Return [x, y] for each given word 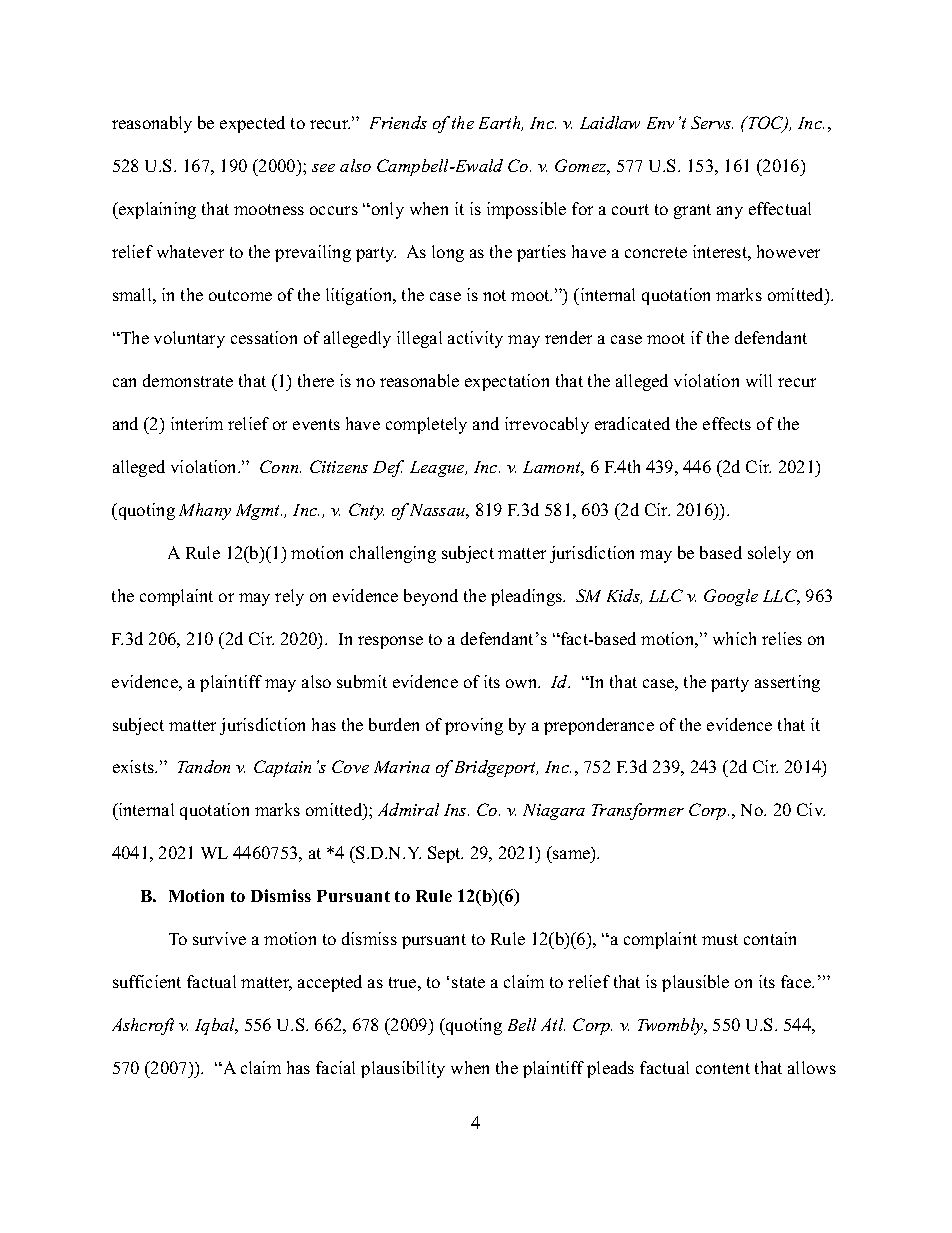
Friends [398, 122]
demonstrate [188, 380]
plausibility [403, 1069]
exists [134, 766]
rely [289, 597]
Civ [811, 809]
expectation [507, 382]
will [759, 380]
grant [692, 211]
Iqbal [216, 1026]
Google [731, 597]
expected [252, 124]
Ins [456, 810]
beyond [431, 597]
